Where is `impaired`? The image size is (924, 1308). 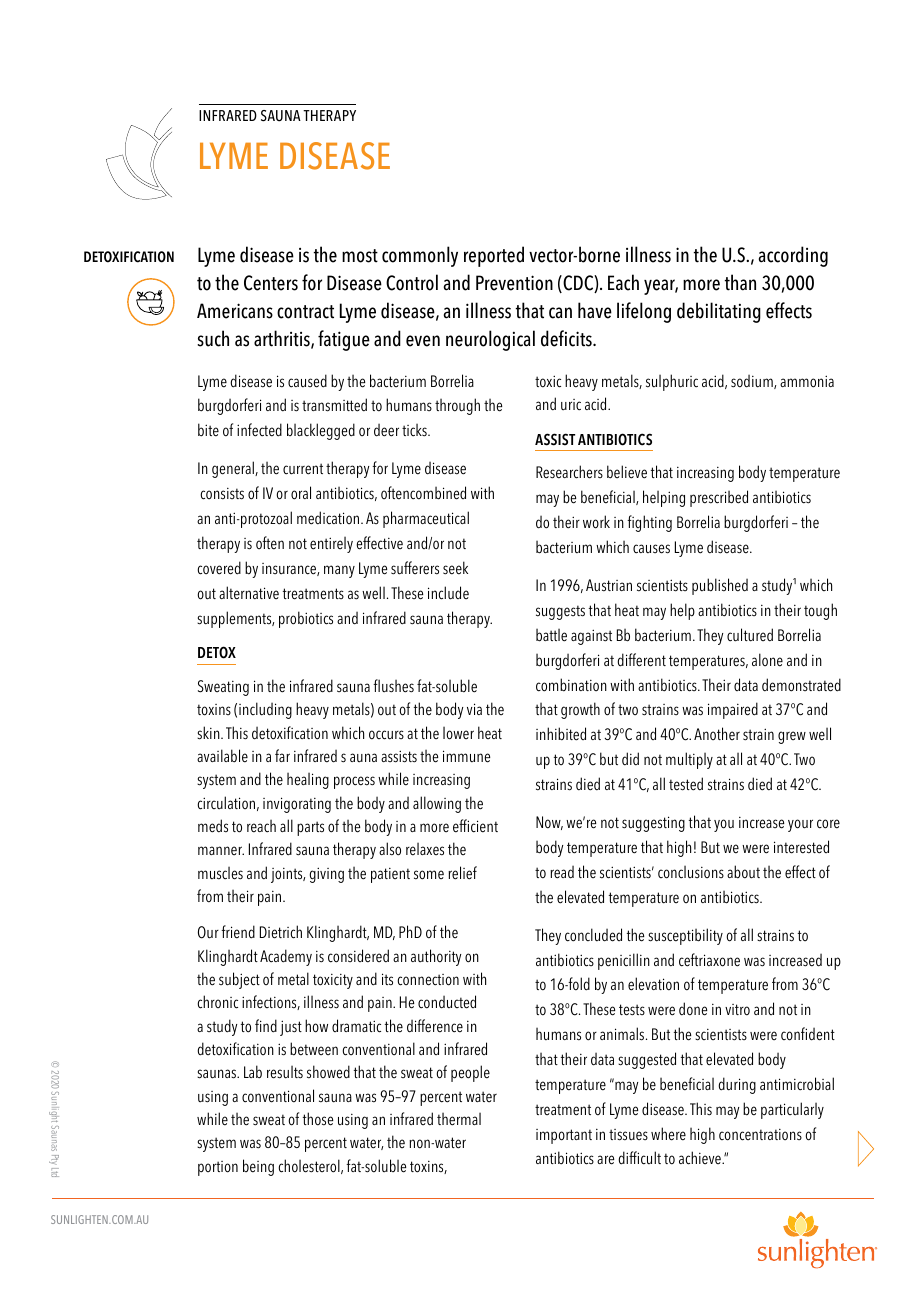 impaired is located at coordinates (733, 710).
